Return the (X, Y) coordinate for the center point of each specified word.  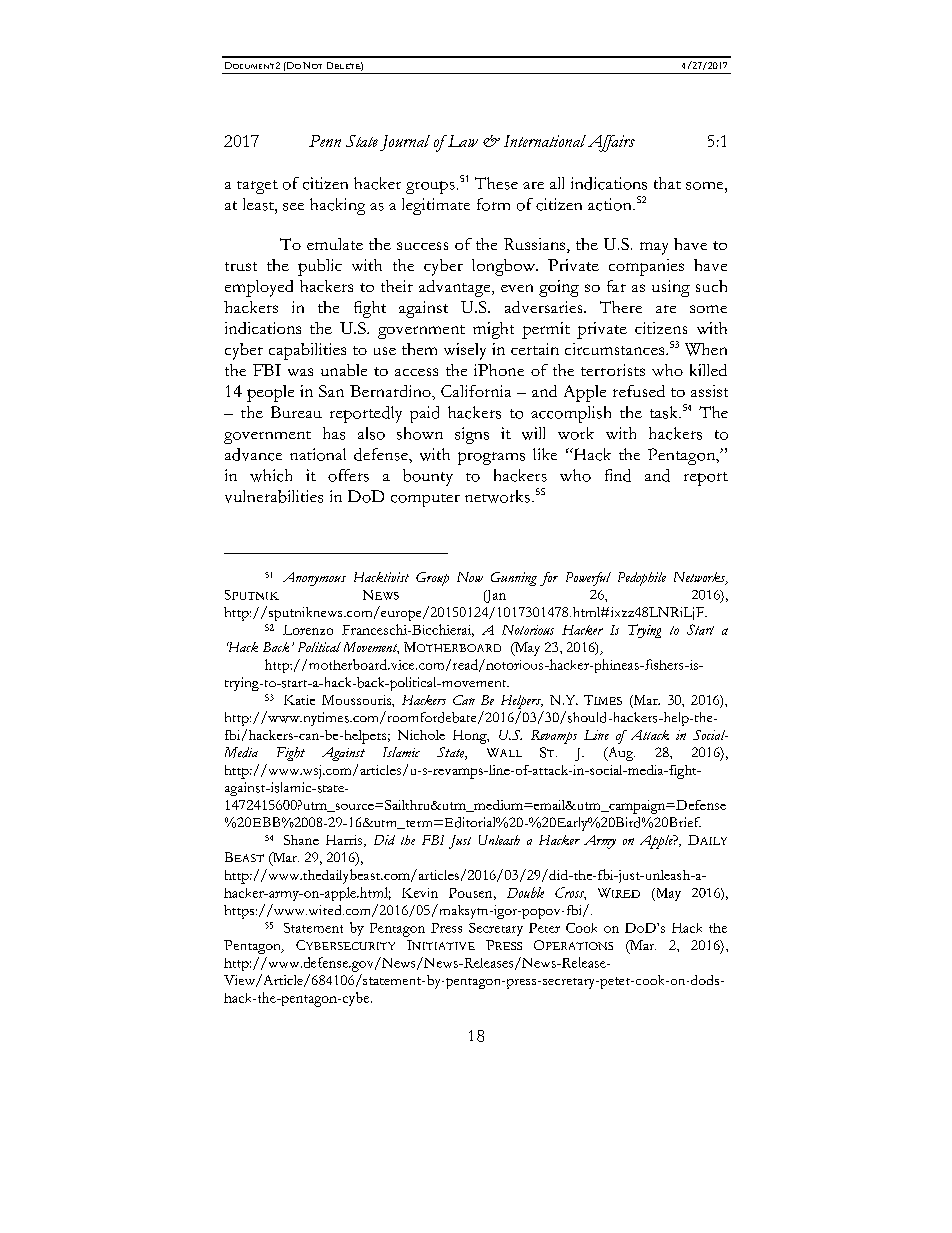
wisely (465, 351)
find (618, 475)
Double (525, 892)
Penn (325, 141)
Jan (495, 596)
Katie (299, 700)
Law (462, 141)
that (667, 183)
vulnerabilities (274, 496)
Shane (301, 840)
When (706, 349)
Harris (345, 841)
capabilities (307, 351)
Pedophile (642, 579)
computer (425, 500)
